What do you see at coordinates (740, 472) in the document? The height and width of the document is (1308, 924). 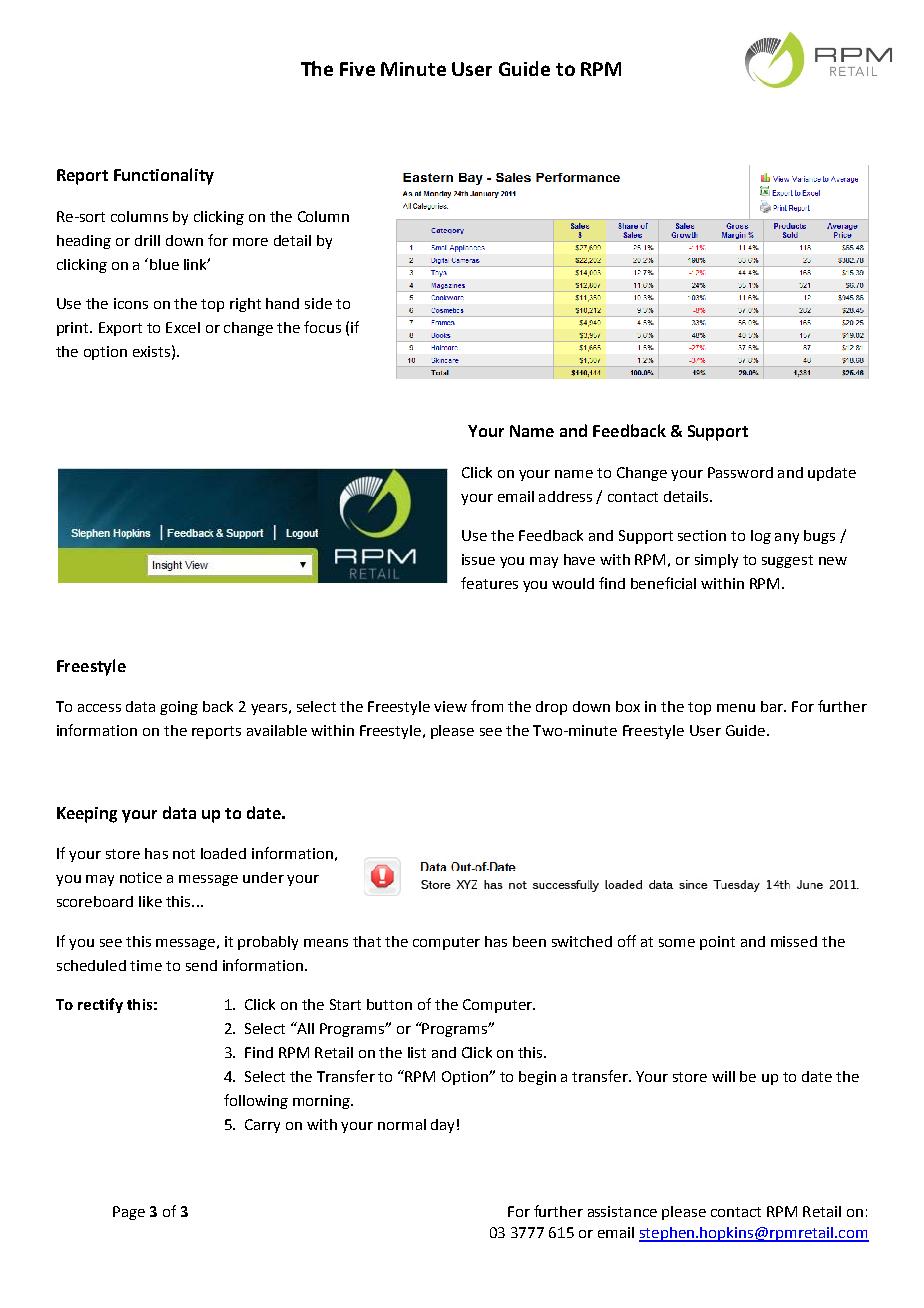 I see `Password` at bounding box center [740, 472].
